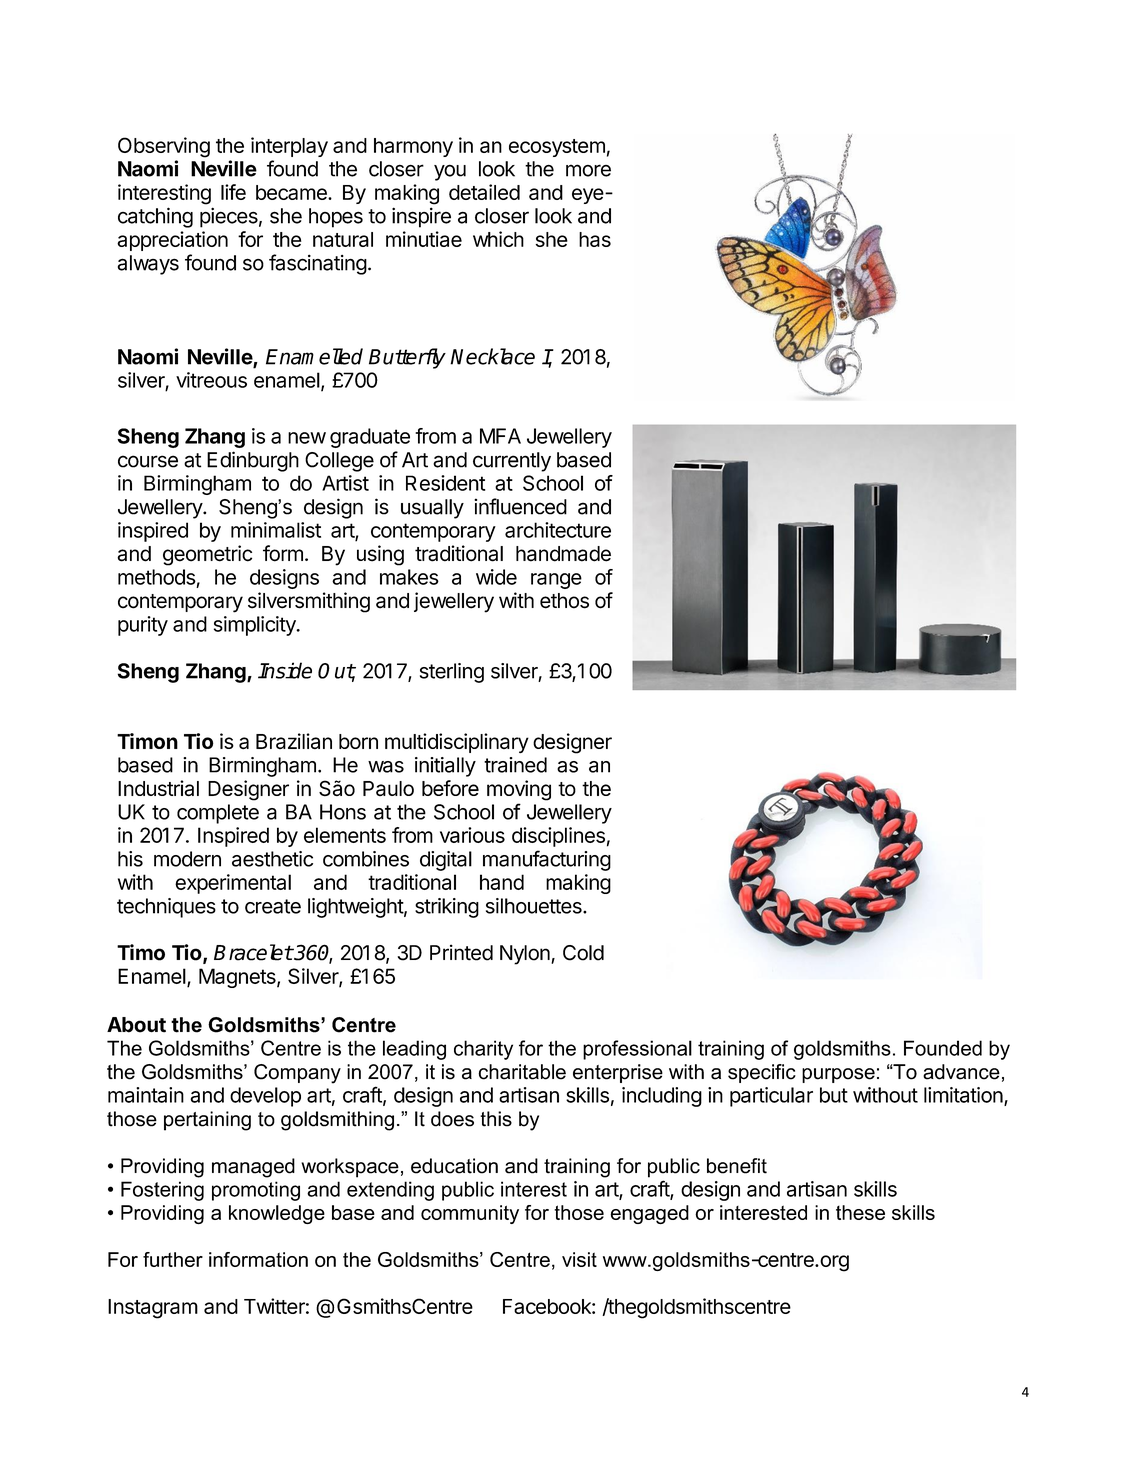  What do you see at coordinates (588, 170) in the screenshot?
I see `more` at bounding box center [588, 170].
